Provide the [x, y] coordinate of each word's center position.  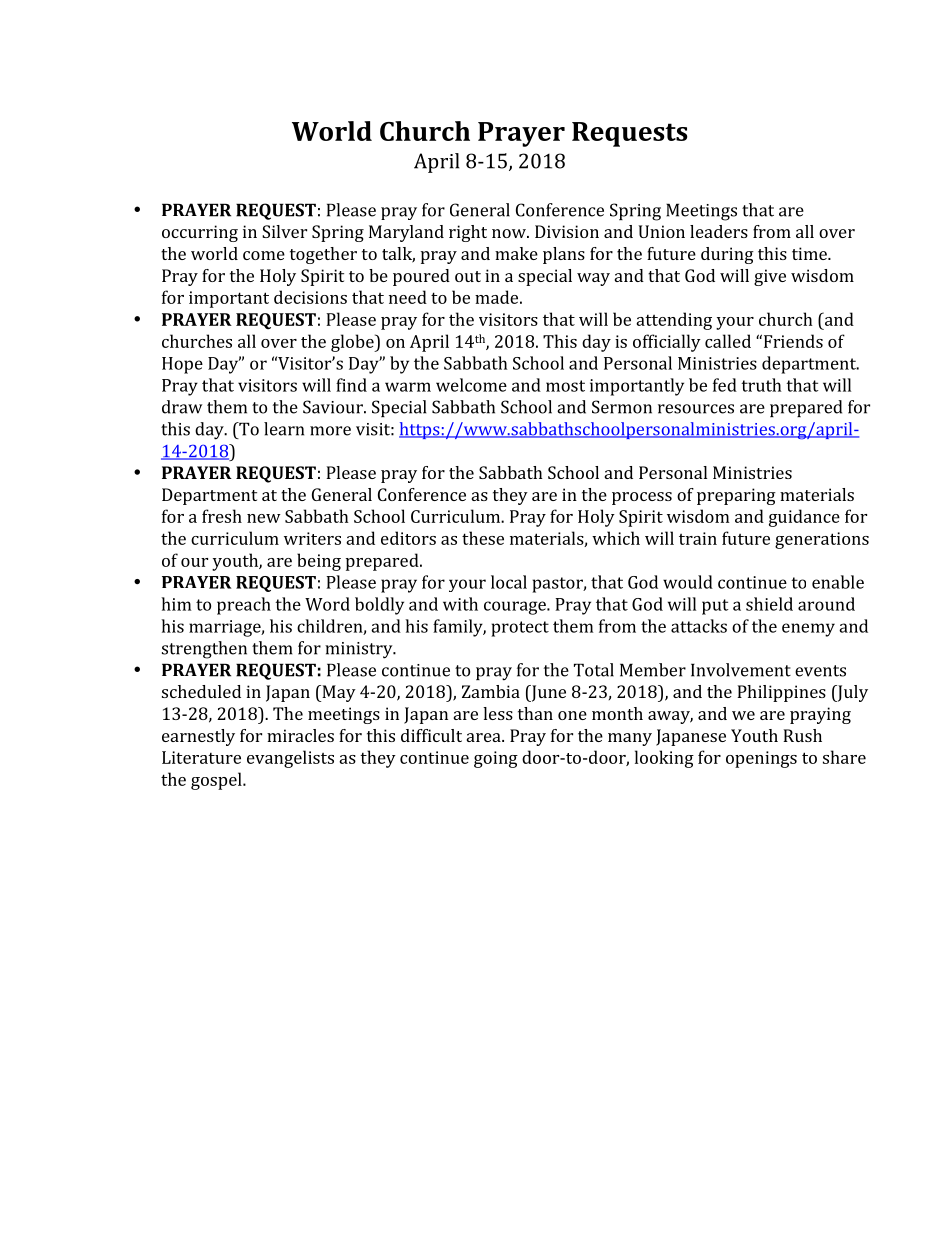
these [483, 538]
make [516, 253]
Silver [284, 231]
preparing [736, 496]
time [810, 253]
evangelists [290, 759]
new [264, 518]
